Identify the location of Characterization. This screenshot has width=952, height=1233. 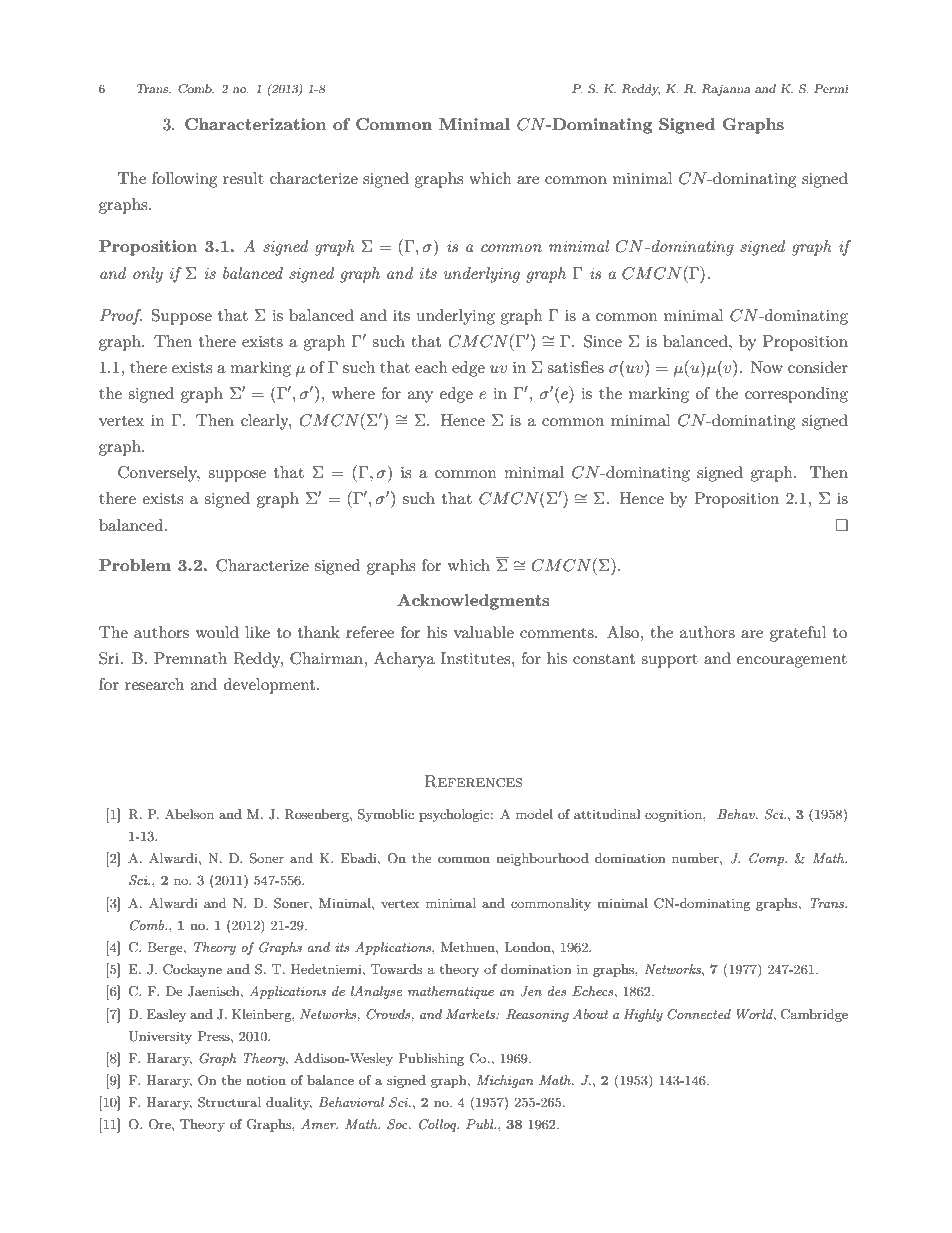
(255, 124).
